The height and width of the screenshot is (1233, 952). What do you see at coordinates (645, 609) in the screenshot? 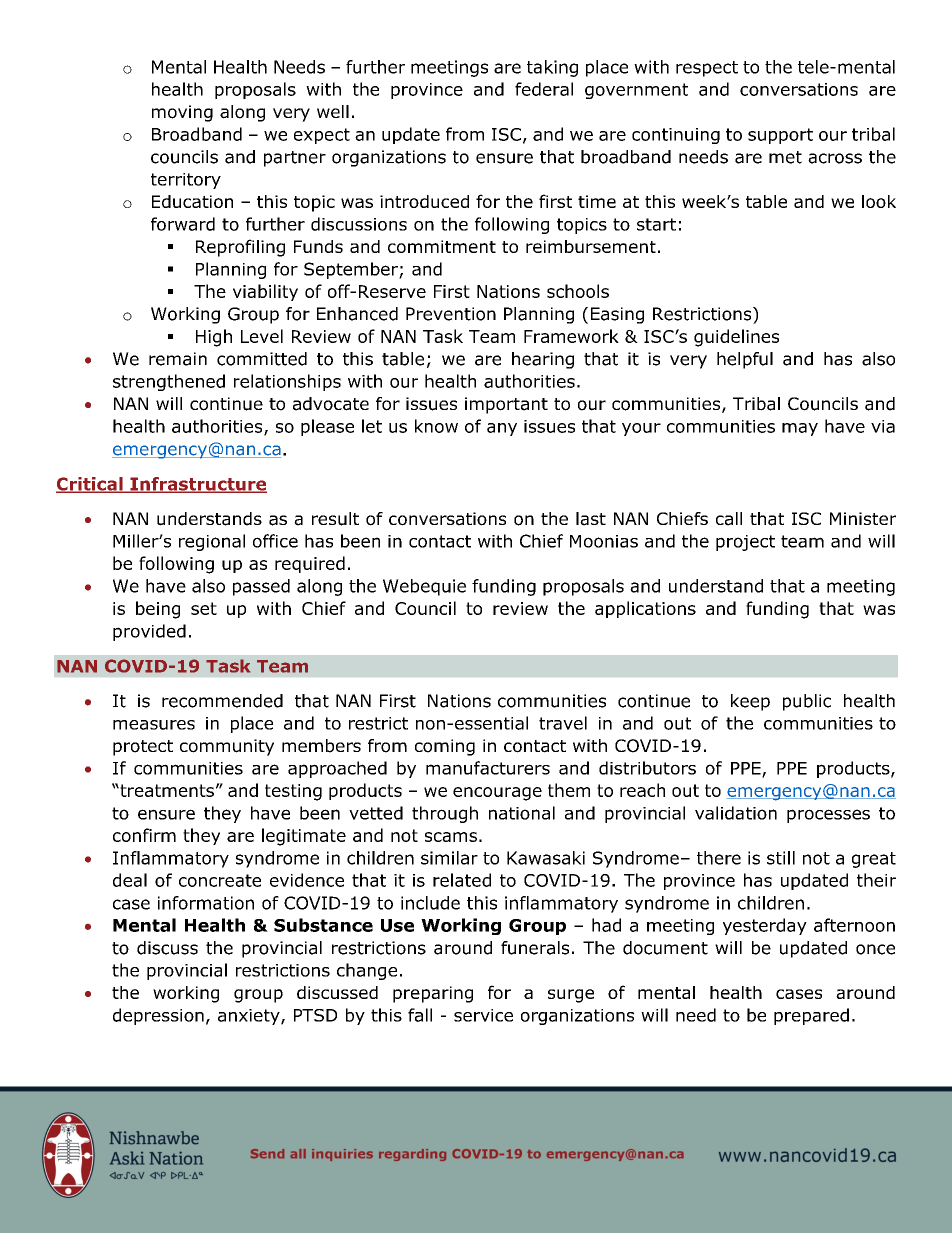
I see `applications` at bounding box center [645, 609].
